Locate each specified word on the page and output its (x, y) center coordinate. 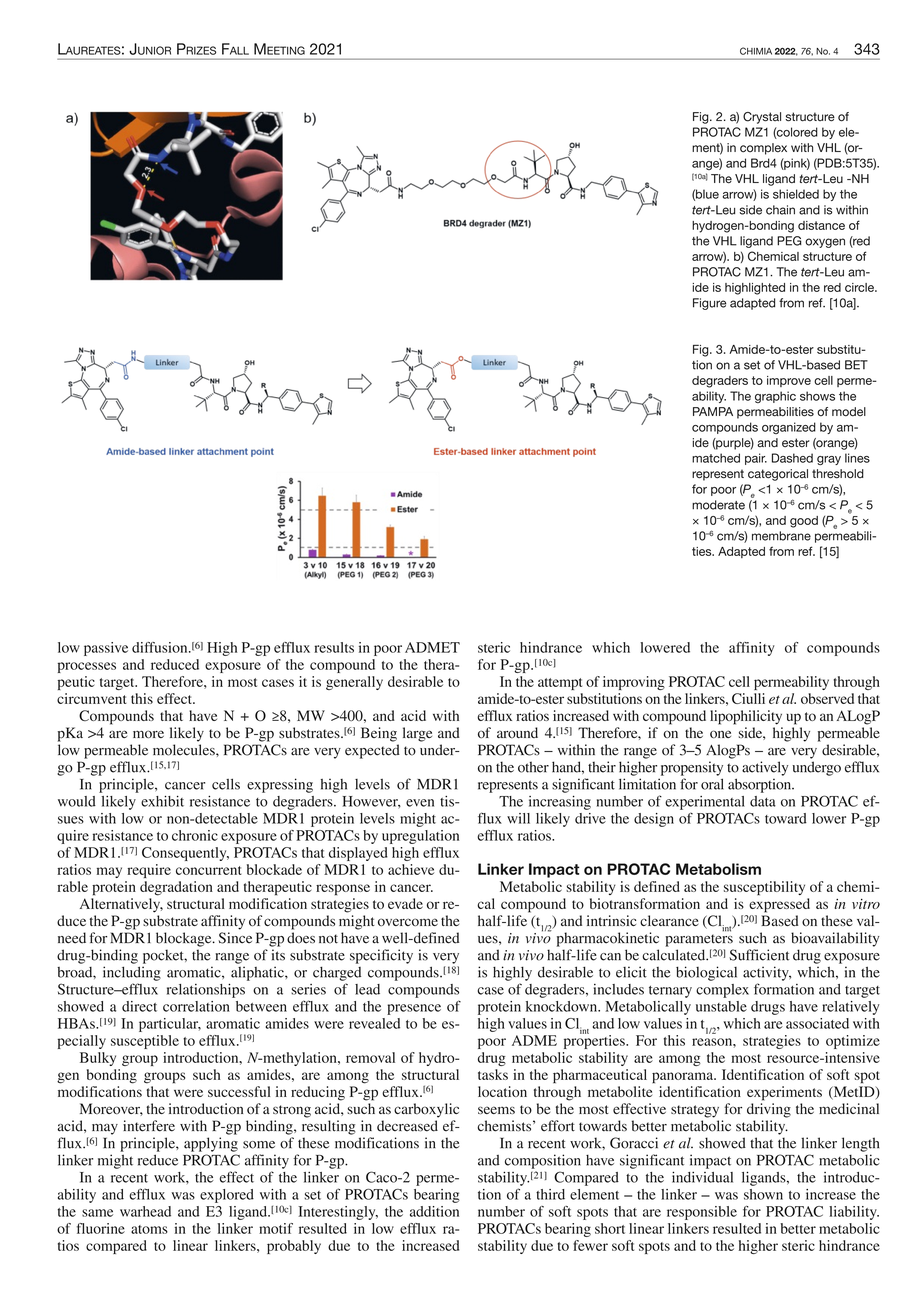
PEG (789, 241)
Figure (710, 304)
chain (780, 210)
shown (763, 1194)
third (550, 1194)
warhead (145, 1211)
